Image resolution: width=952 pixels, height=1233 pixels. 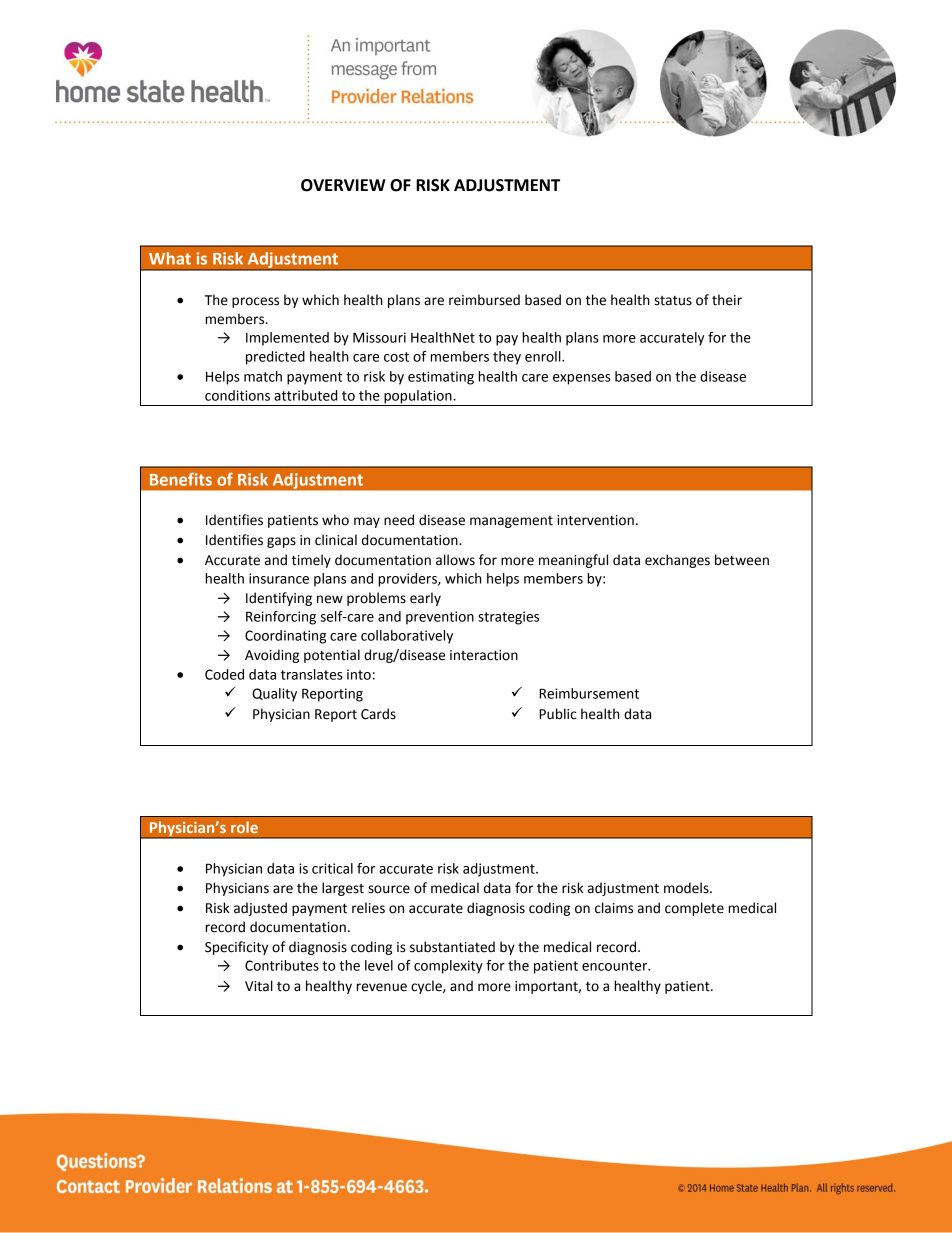 What do you see at coordinates (448, 967) in the page?
I see `complexity` at bounding box center [448, 967].
